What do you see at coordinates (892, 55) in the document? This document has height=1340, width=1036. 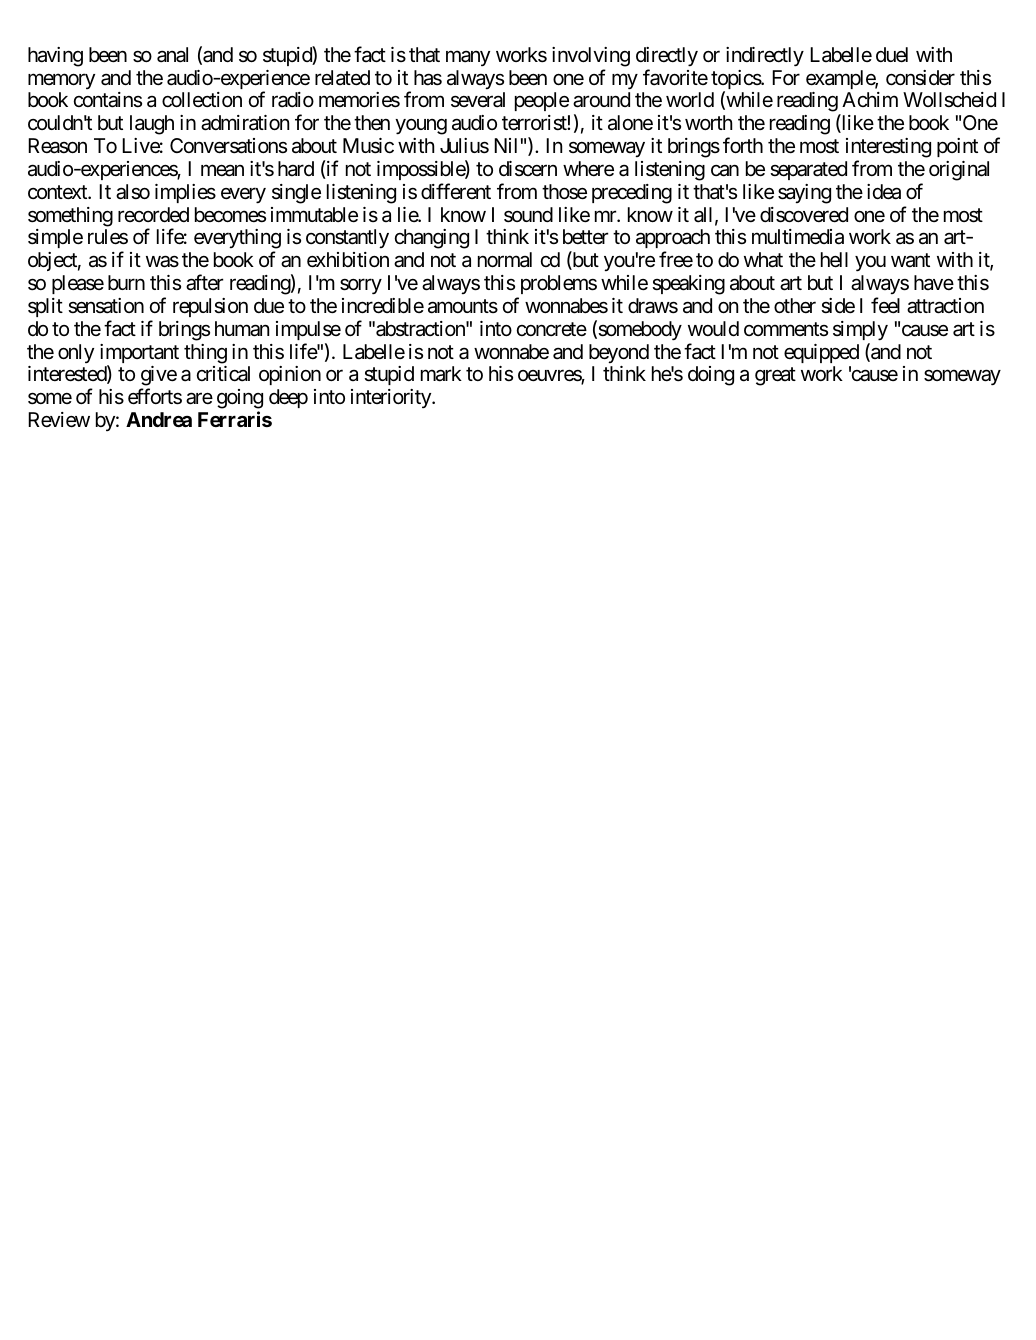 I see `duel` at bounding box center [892, 55].
